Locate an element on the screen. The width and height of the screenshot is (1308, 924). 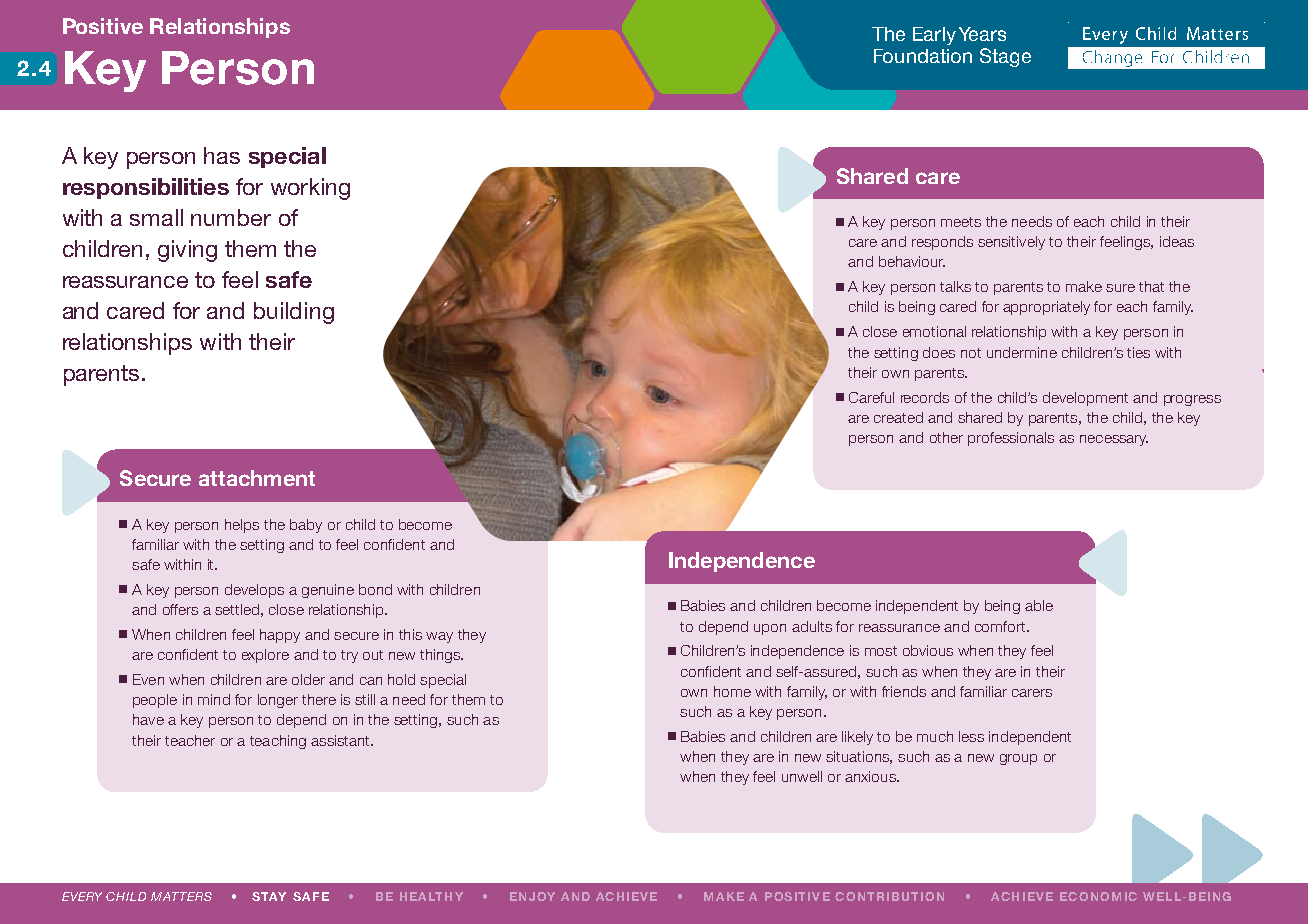
Economic is located at coordinates (1098, 896).
